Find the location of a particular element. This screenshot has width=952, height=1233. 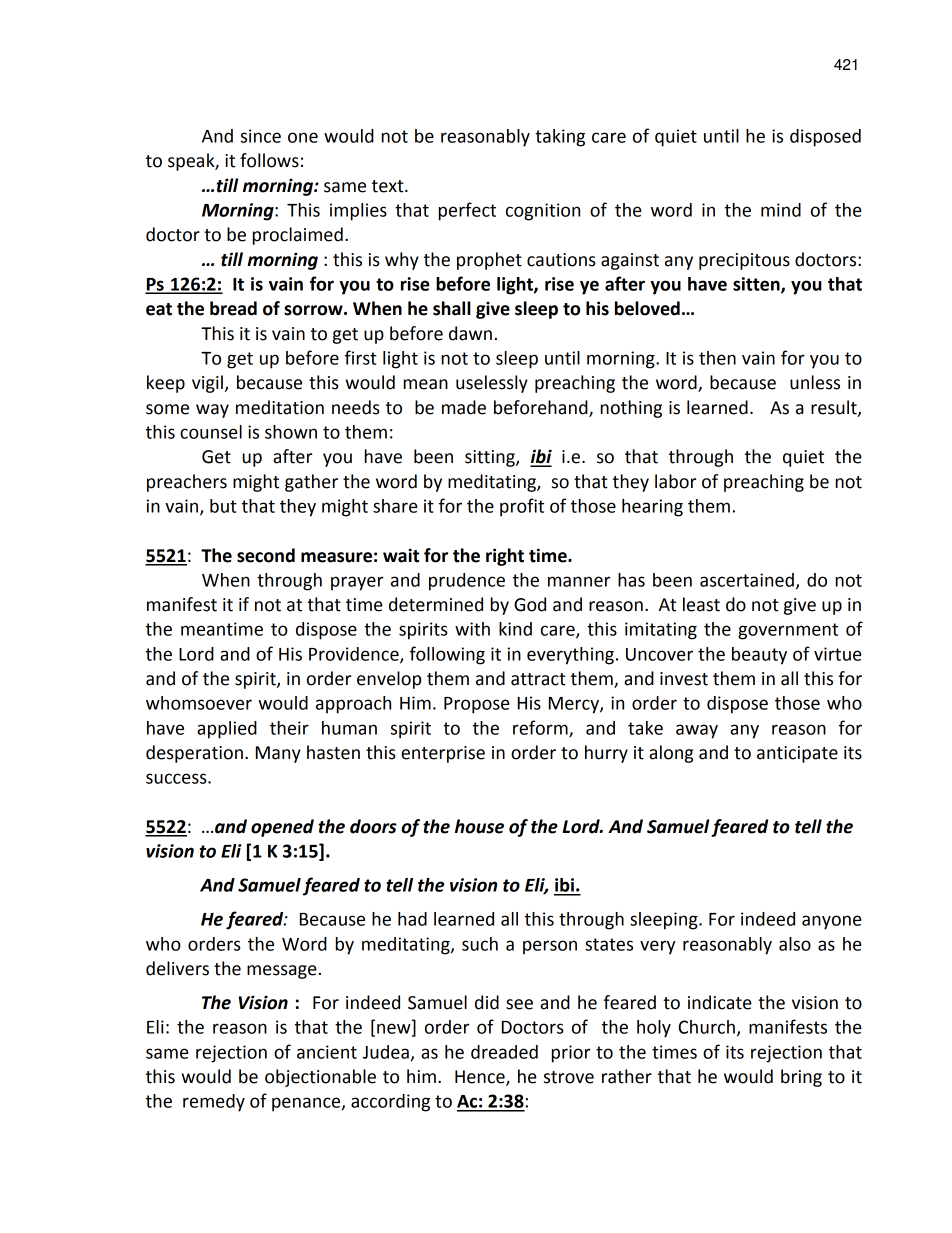

kind is located at coordinates (515, 629).
